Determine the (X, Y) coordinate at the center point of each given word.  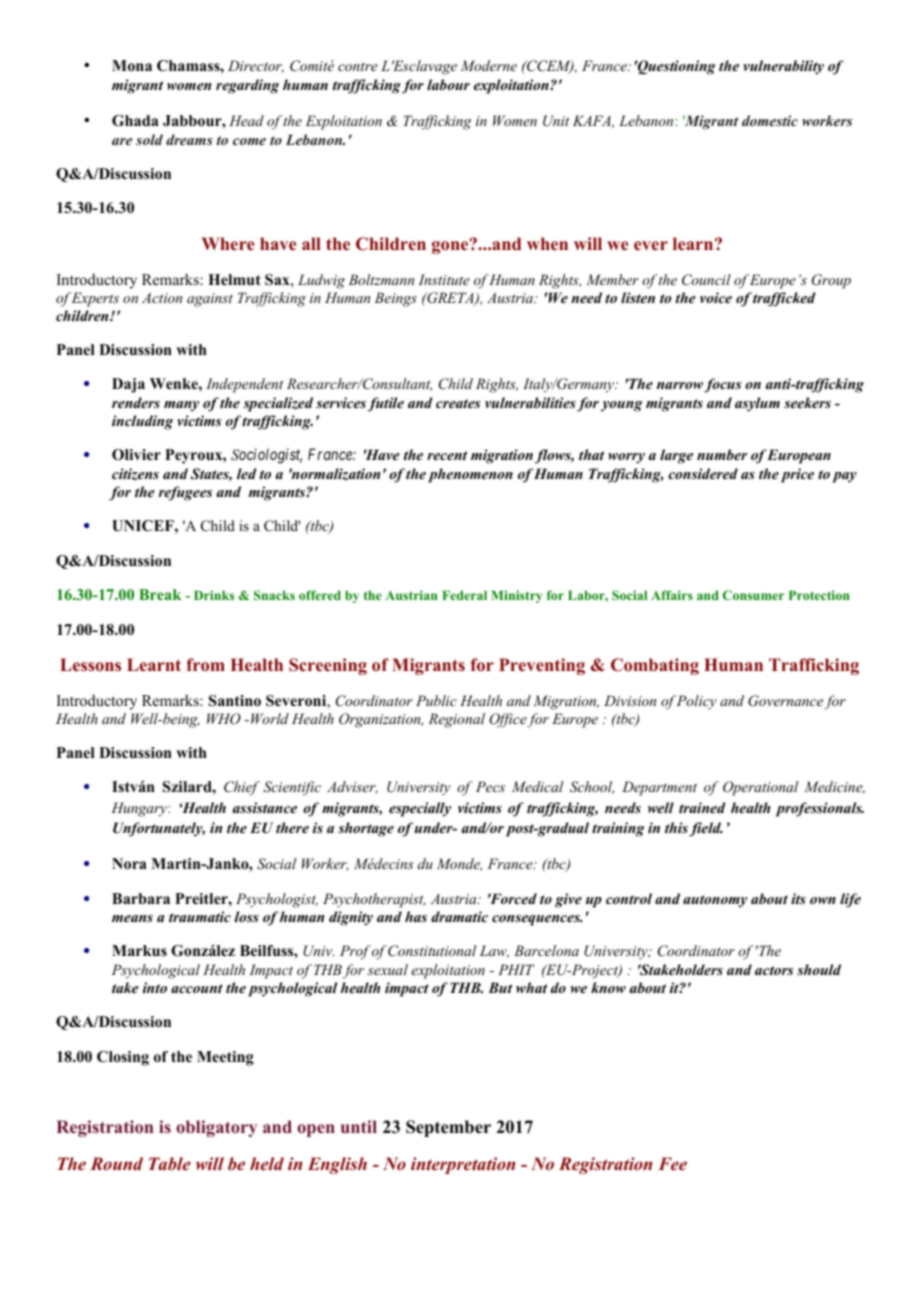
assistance (265, 807)
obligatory (216, 1128)
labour (448, 84)
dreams (189, 139)
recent (447, 455)
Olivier (136, 455)
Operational (761, 788)
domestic (770, 120)
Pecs (490, 786)
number (722, 454)
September (448, 1128)
